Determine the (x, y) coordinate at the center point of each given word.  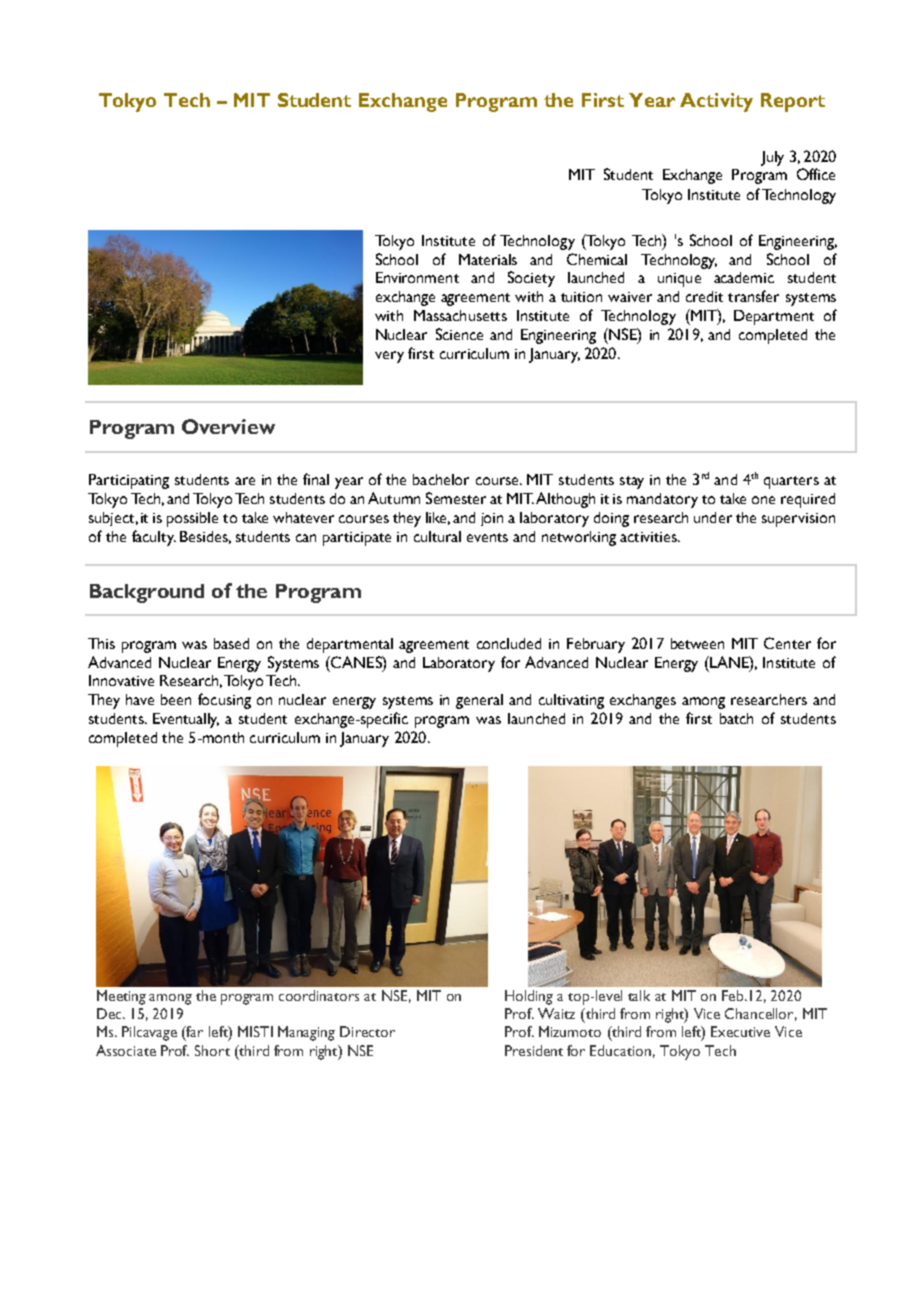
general (479, 701)
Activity (716, 102)
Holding (529, 997)
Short (212, 1050)
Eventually (186, 720)
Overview (228, 426)
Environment (417, 277)
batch (736, 718)
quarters (791, 482)
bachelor (441, 479)
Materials (488, 259)
